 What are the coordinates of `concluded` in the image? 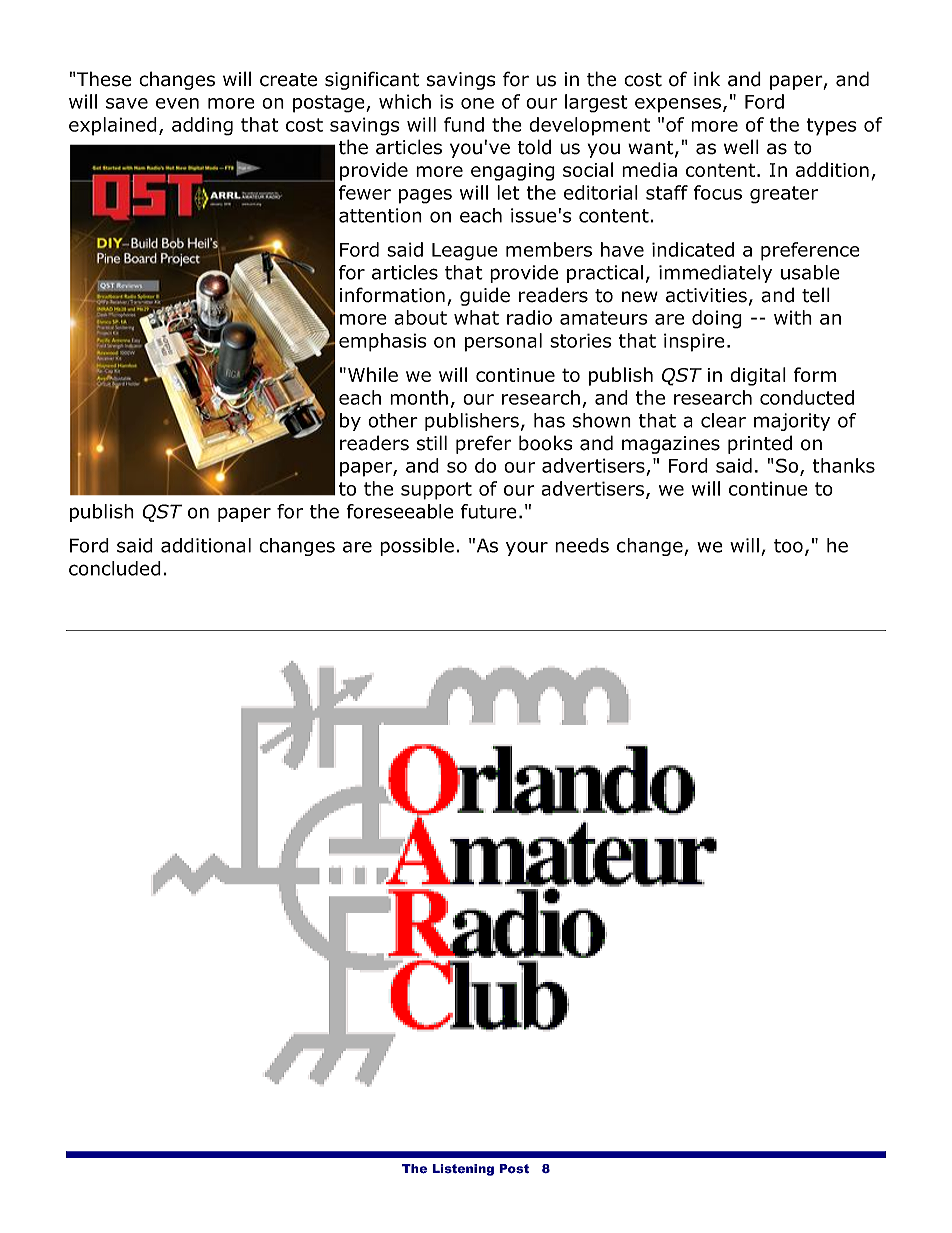 It's located at (115, 568).
